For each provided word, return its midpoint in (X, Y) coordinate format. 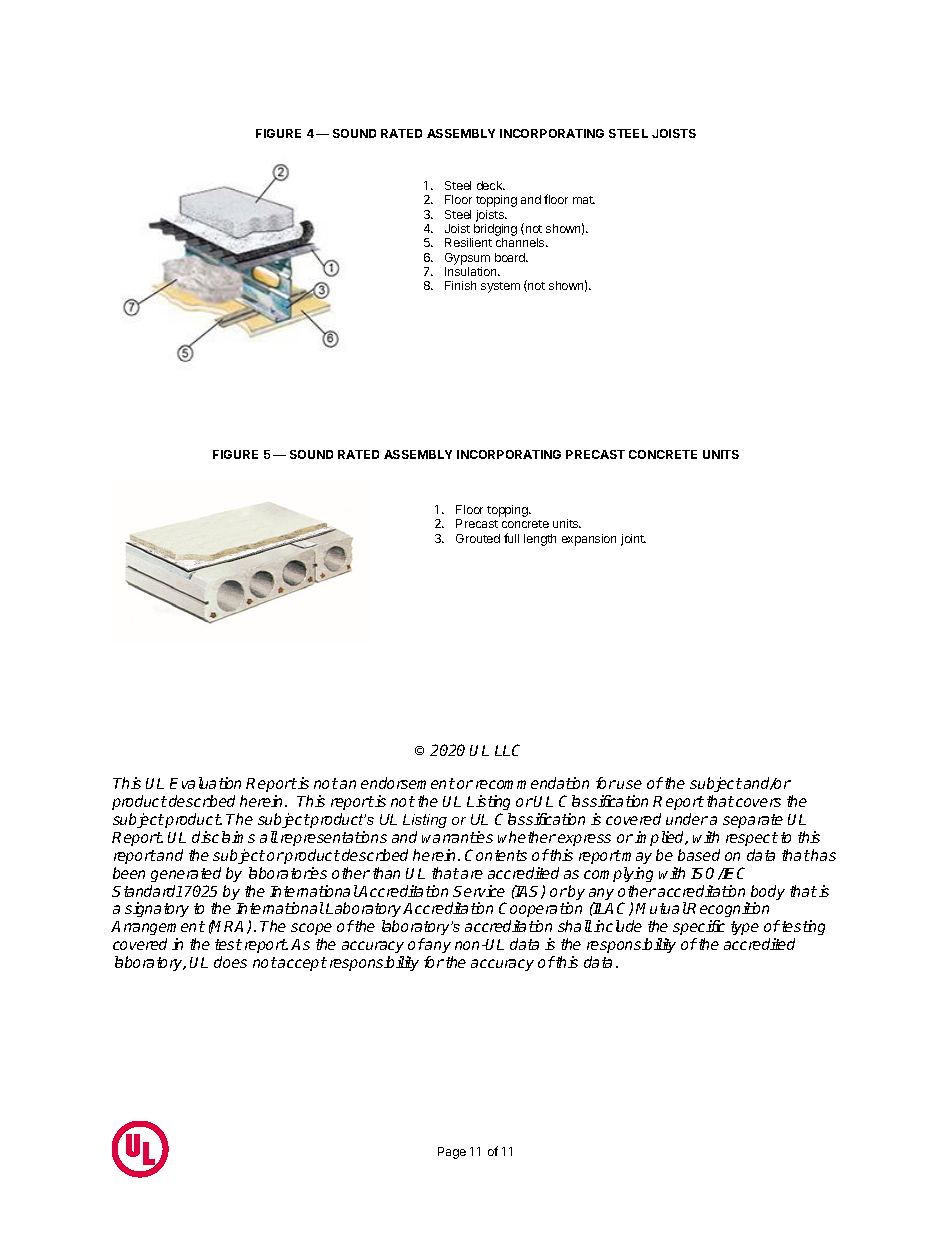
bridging (494, 231)
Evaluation (205, 783)
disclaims (223, 837)
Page (452, 1153)
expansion (589, 540)
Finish (460, 285)
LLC (507, 750)
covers (758, 802)
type (745, 928)
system (500, 287)
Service (479, 891)
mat (584, 200)
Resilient (468, 242)
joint (633, 540)
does (230, 962)
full (511, 538)
